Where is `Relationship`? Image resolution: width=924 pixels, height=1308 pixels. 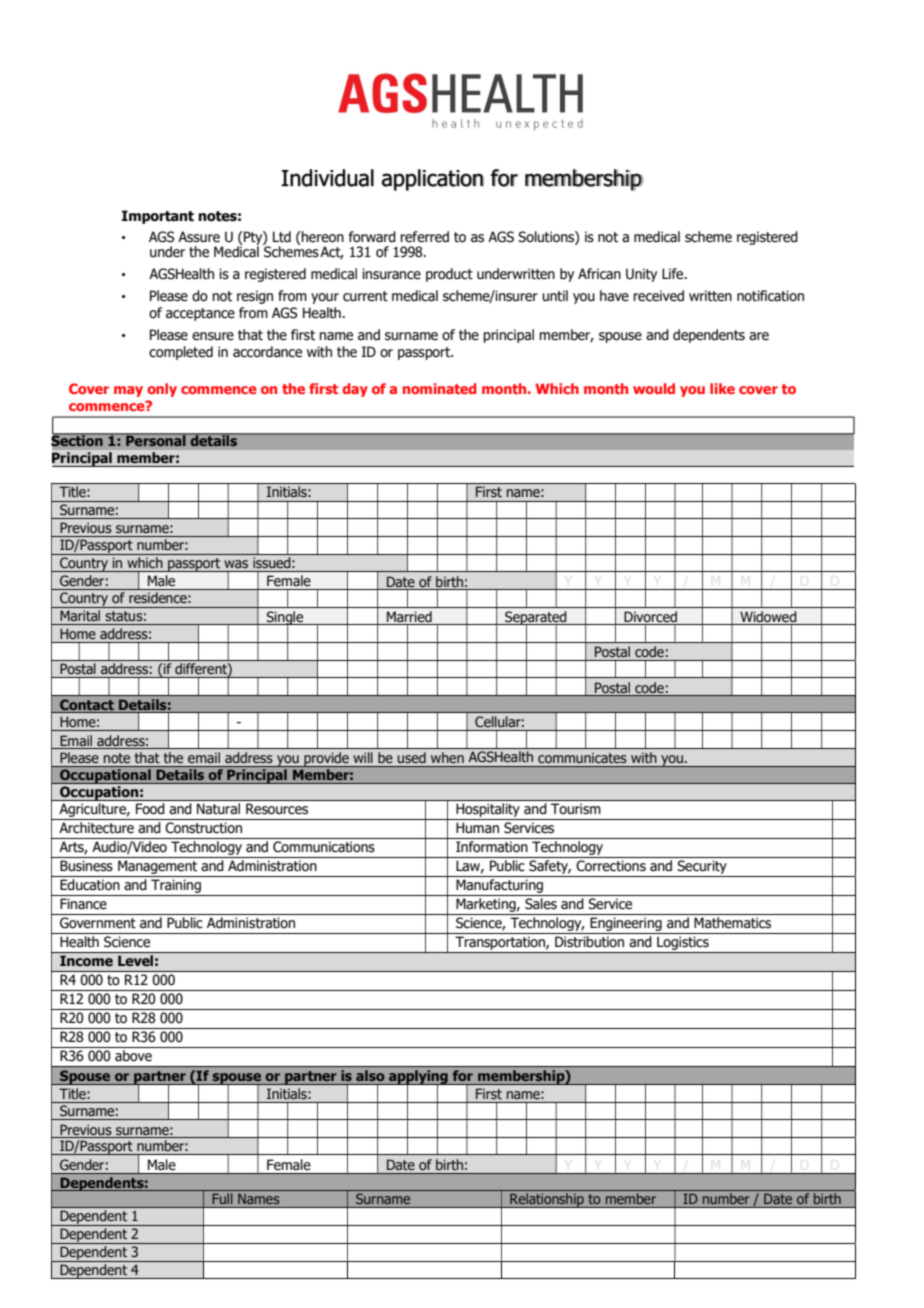
Relationship is located at coordinates (547, 1200).
